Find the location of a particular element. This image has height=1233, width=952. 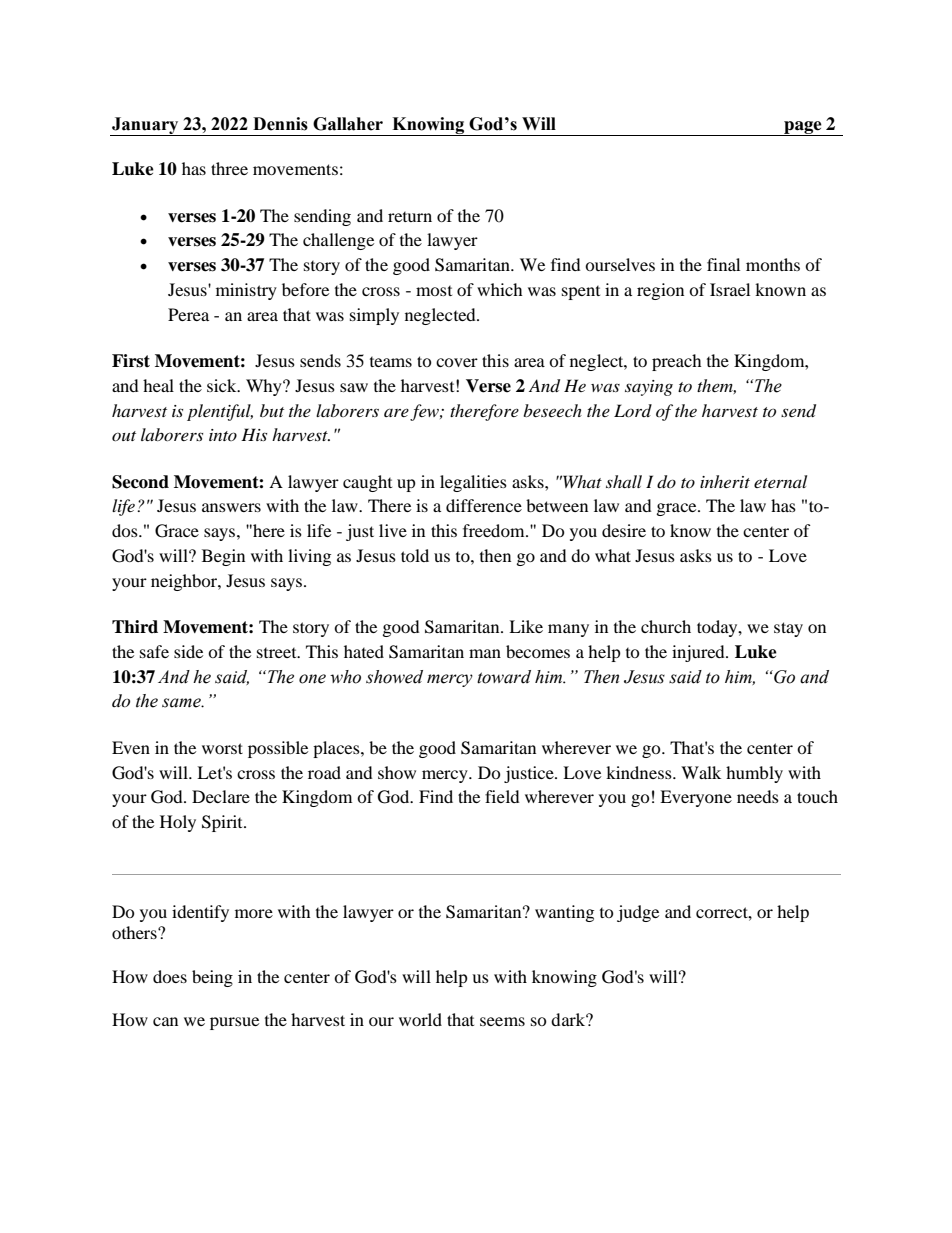

seems is located at coordinates (502, 1021).
